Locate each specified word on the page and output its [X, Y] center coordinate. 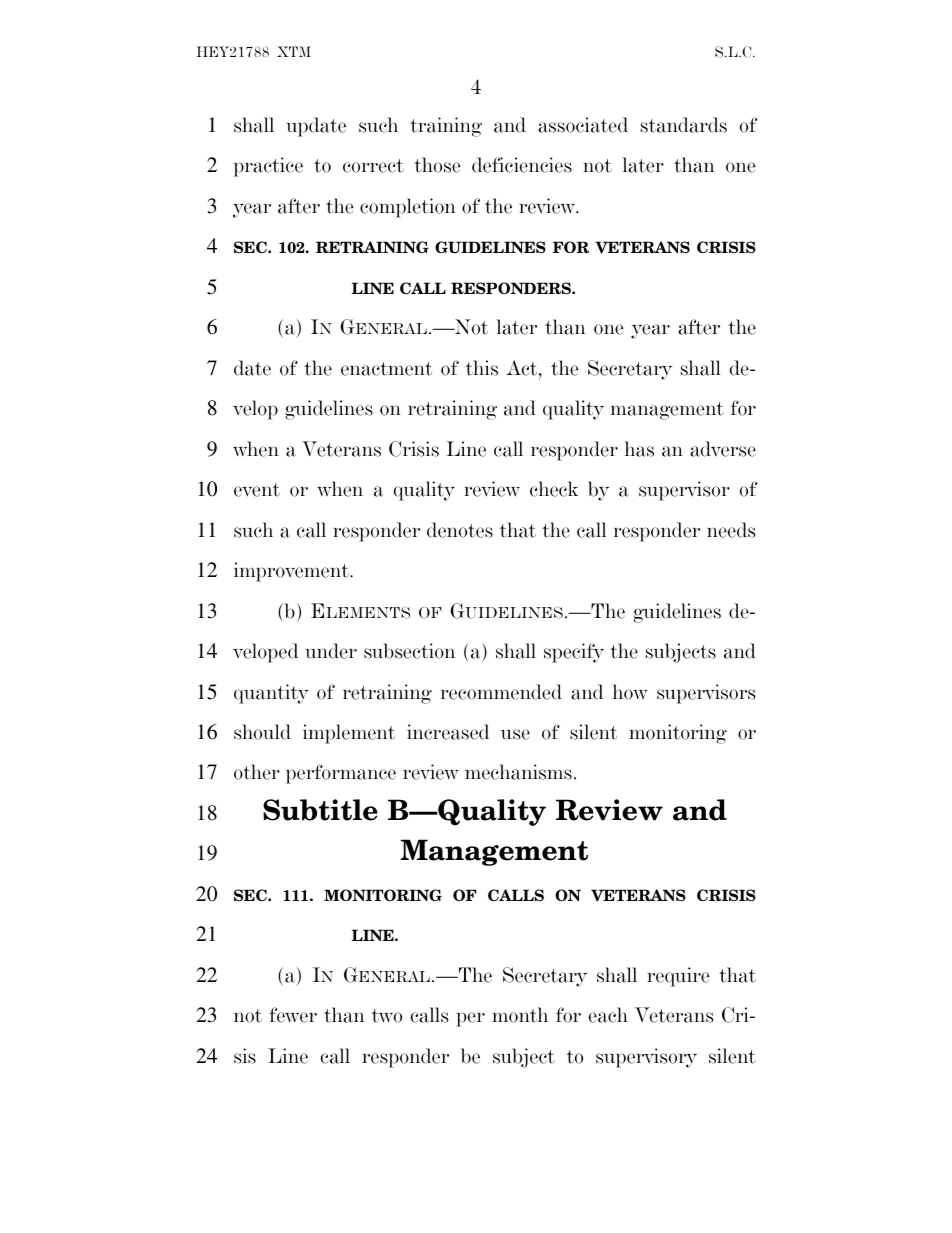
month [520, 1015]
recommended [501, 692]
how [630, 692]
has [639, 449]
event [257, 490]
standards [684, 125]
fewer [293, 1015]
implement [349, 734]
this [482, 368]
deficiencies [522, 165]
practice [268, 167]
